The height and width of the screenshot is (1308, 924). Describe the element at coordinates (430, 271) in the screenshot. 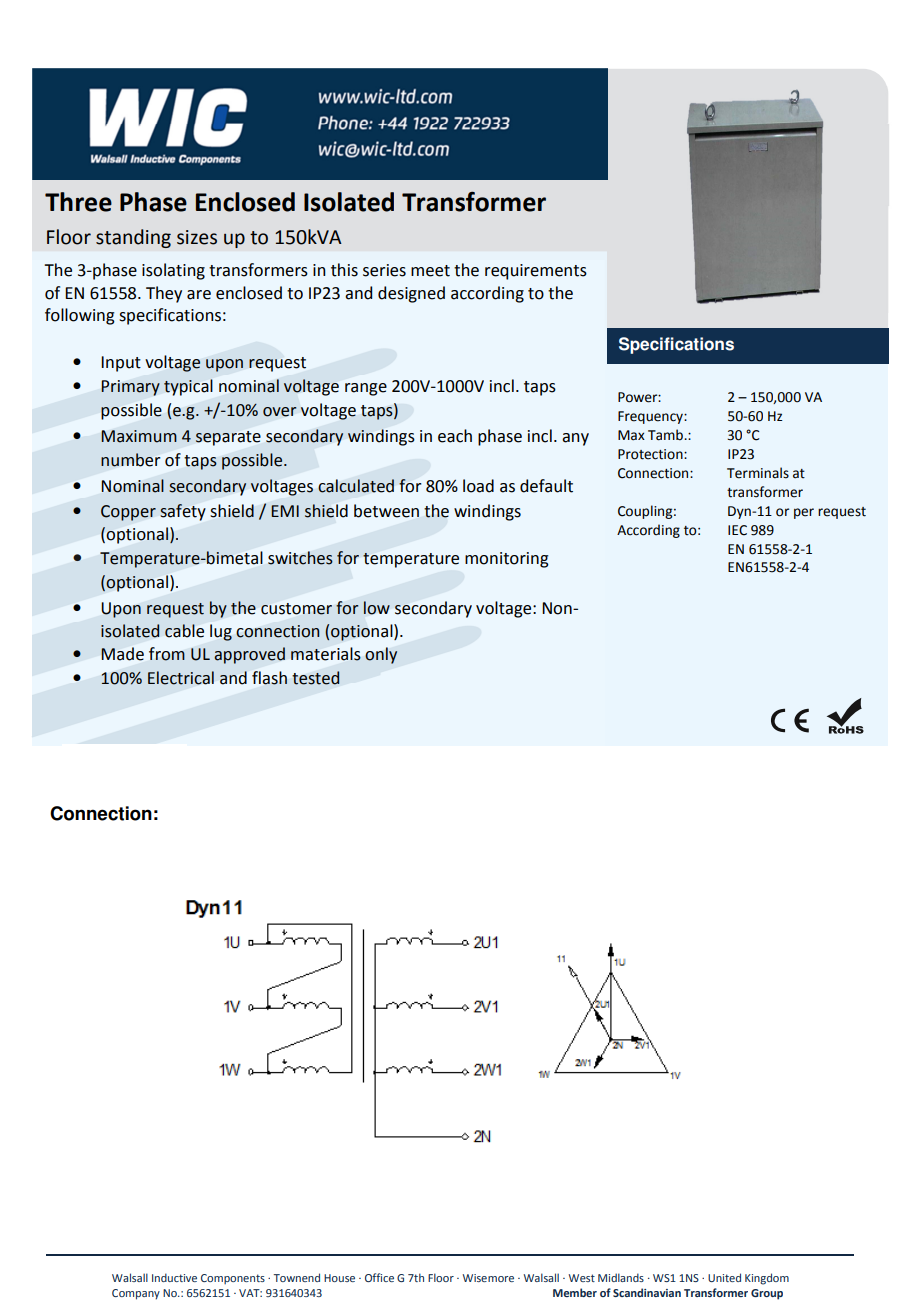

I see `meet` at that location.
